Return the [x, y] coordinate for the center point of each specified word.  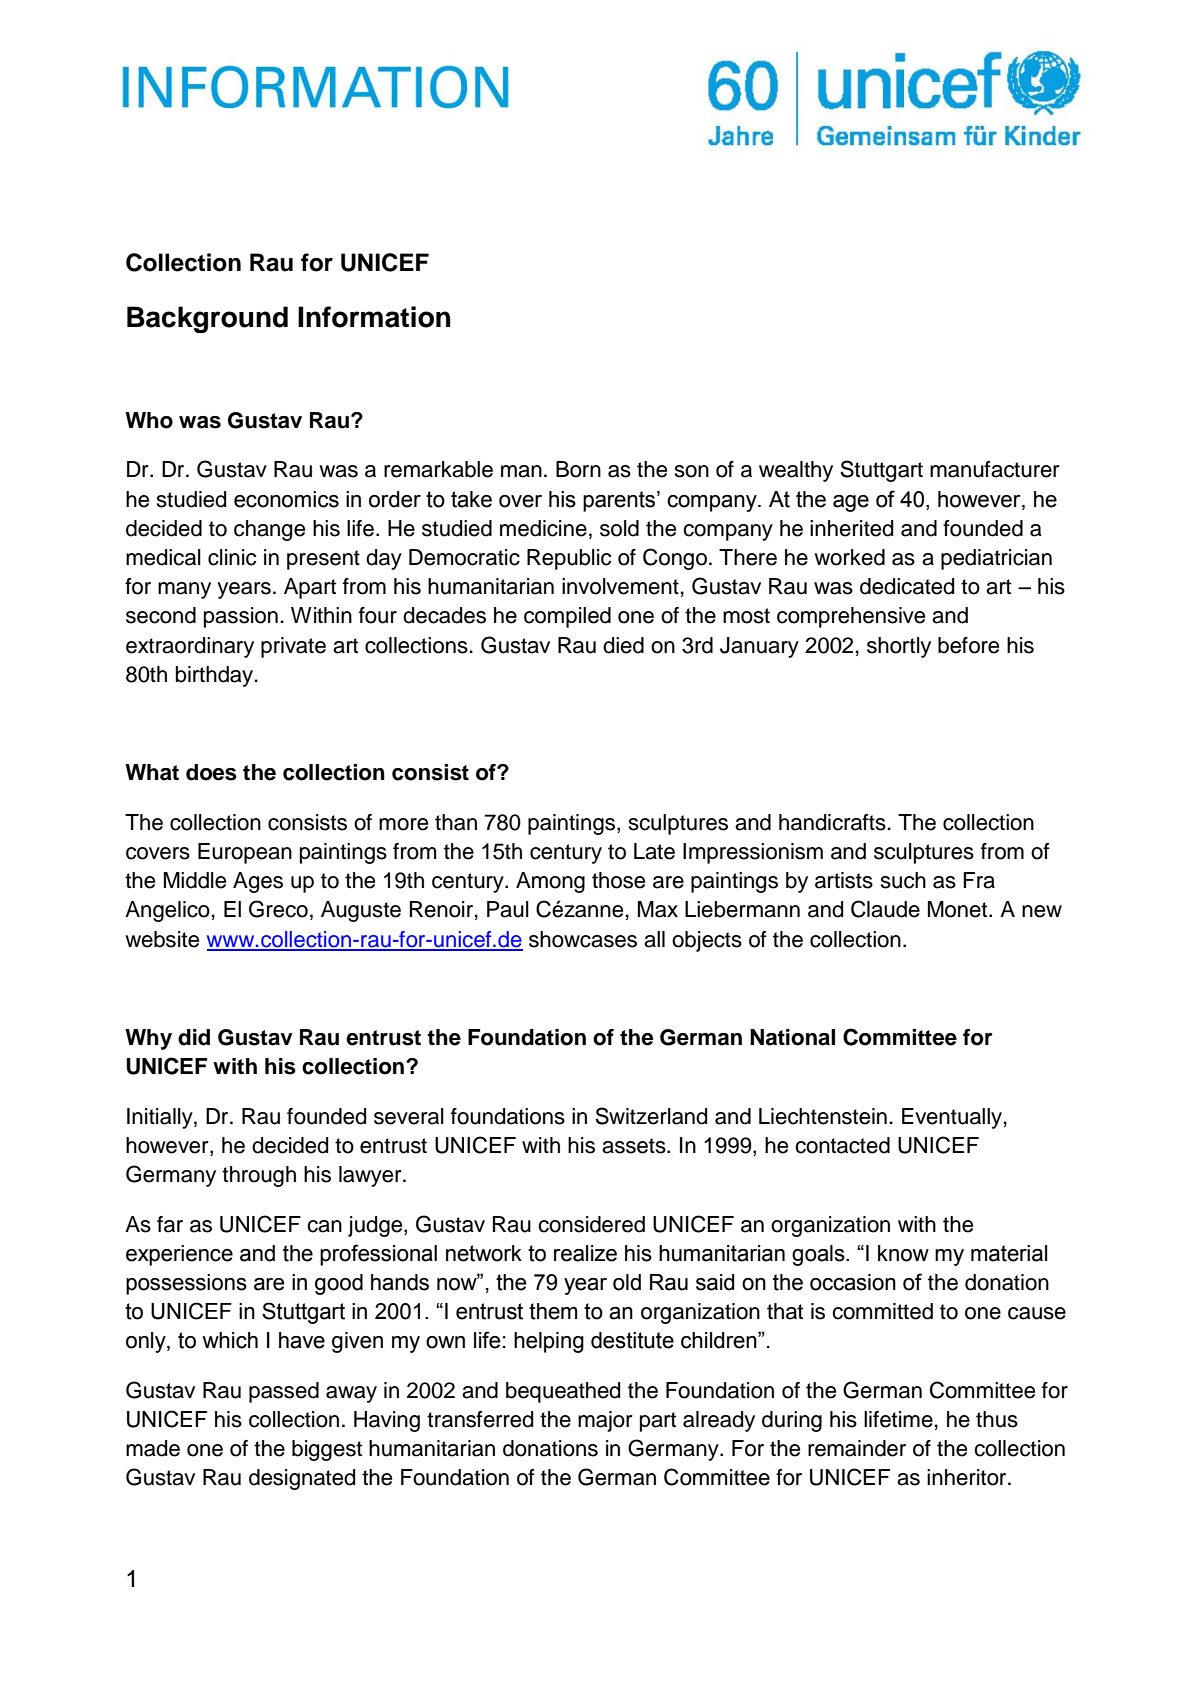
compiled [567, 617]
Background [207, 319]
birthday [216, 676]
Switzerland [651, 1116]
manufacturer [995, 469]
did [194, 1037]
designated [302, 1479]
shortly [899, 647]
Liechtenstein [823, 1116]
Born [578, 469]
